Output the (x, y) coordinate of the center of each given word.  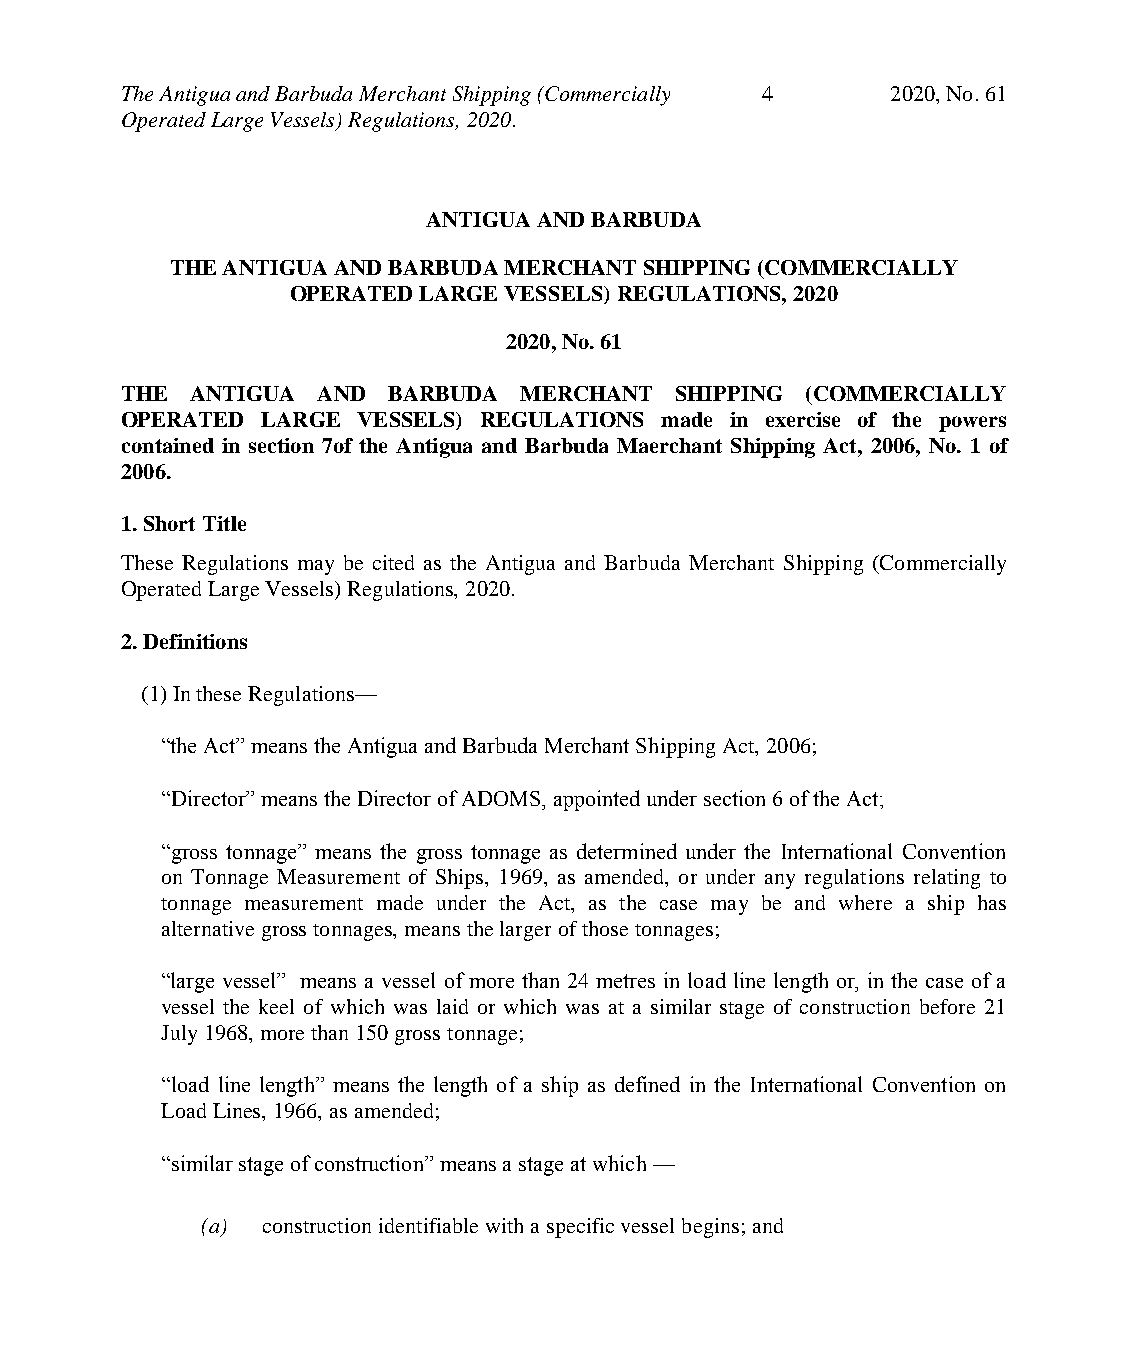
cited (393, 562)
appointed (597, 800)
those (605, 928)
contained (168, 445)
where (865, 902)
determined (627, 851)
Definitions (195, 641)
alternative (208, 928)
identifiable (428, 1225)
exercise (803, 419)
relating (947, 879)
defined (647, 1084)
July (179, 1035)
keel (276, 1006)
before (947, 1006)
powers (972, 424)
